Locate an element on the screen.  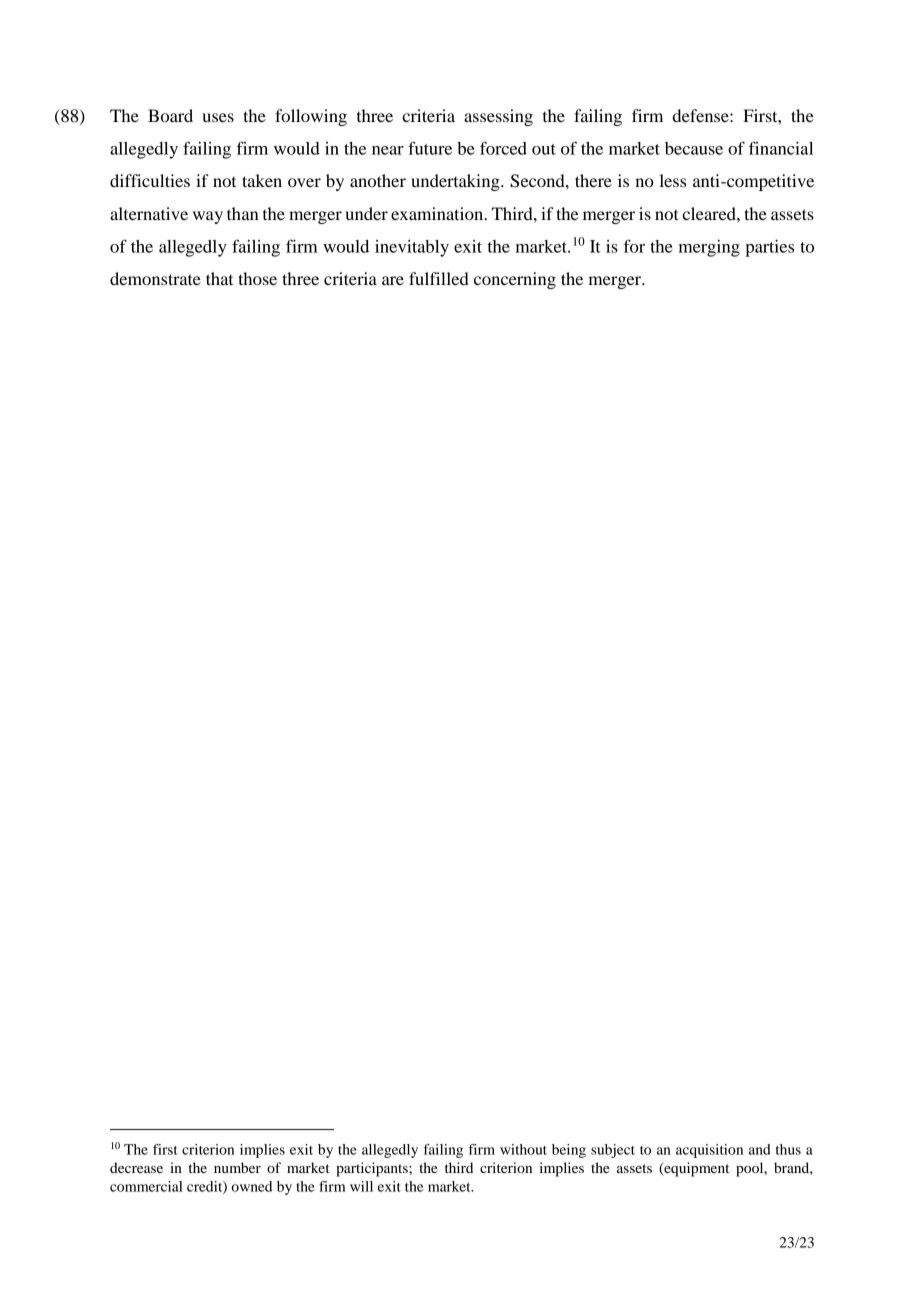
fulfilled is located at coordinates (439, 278).
